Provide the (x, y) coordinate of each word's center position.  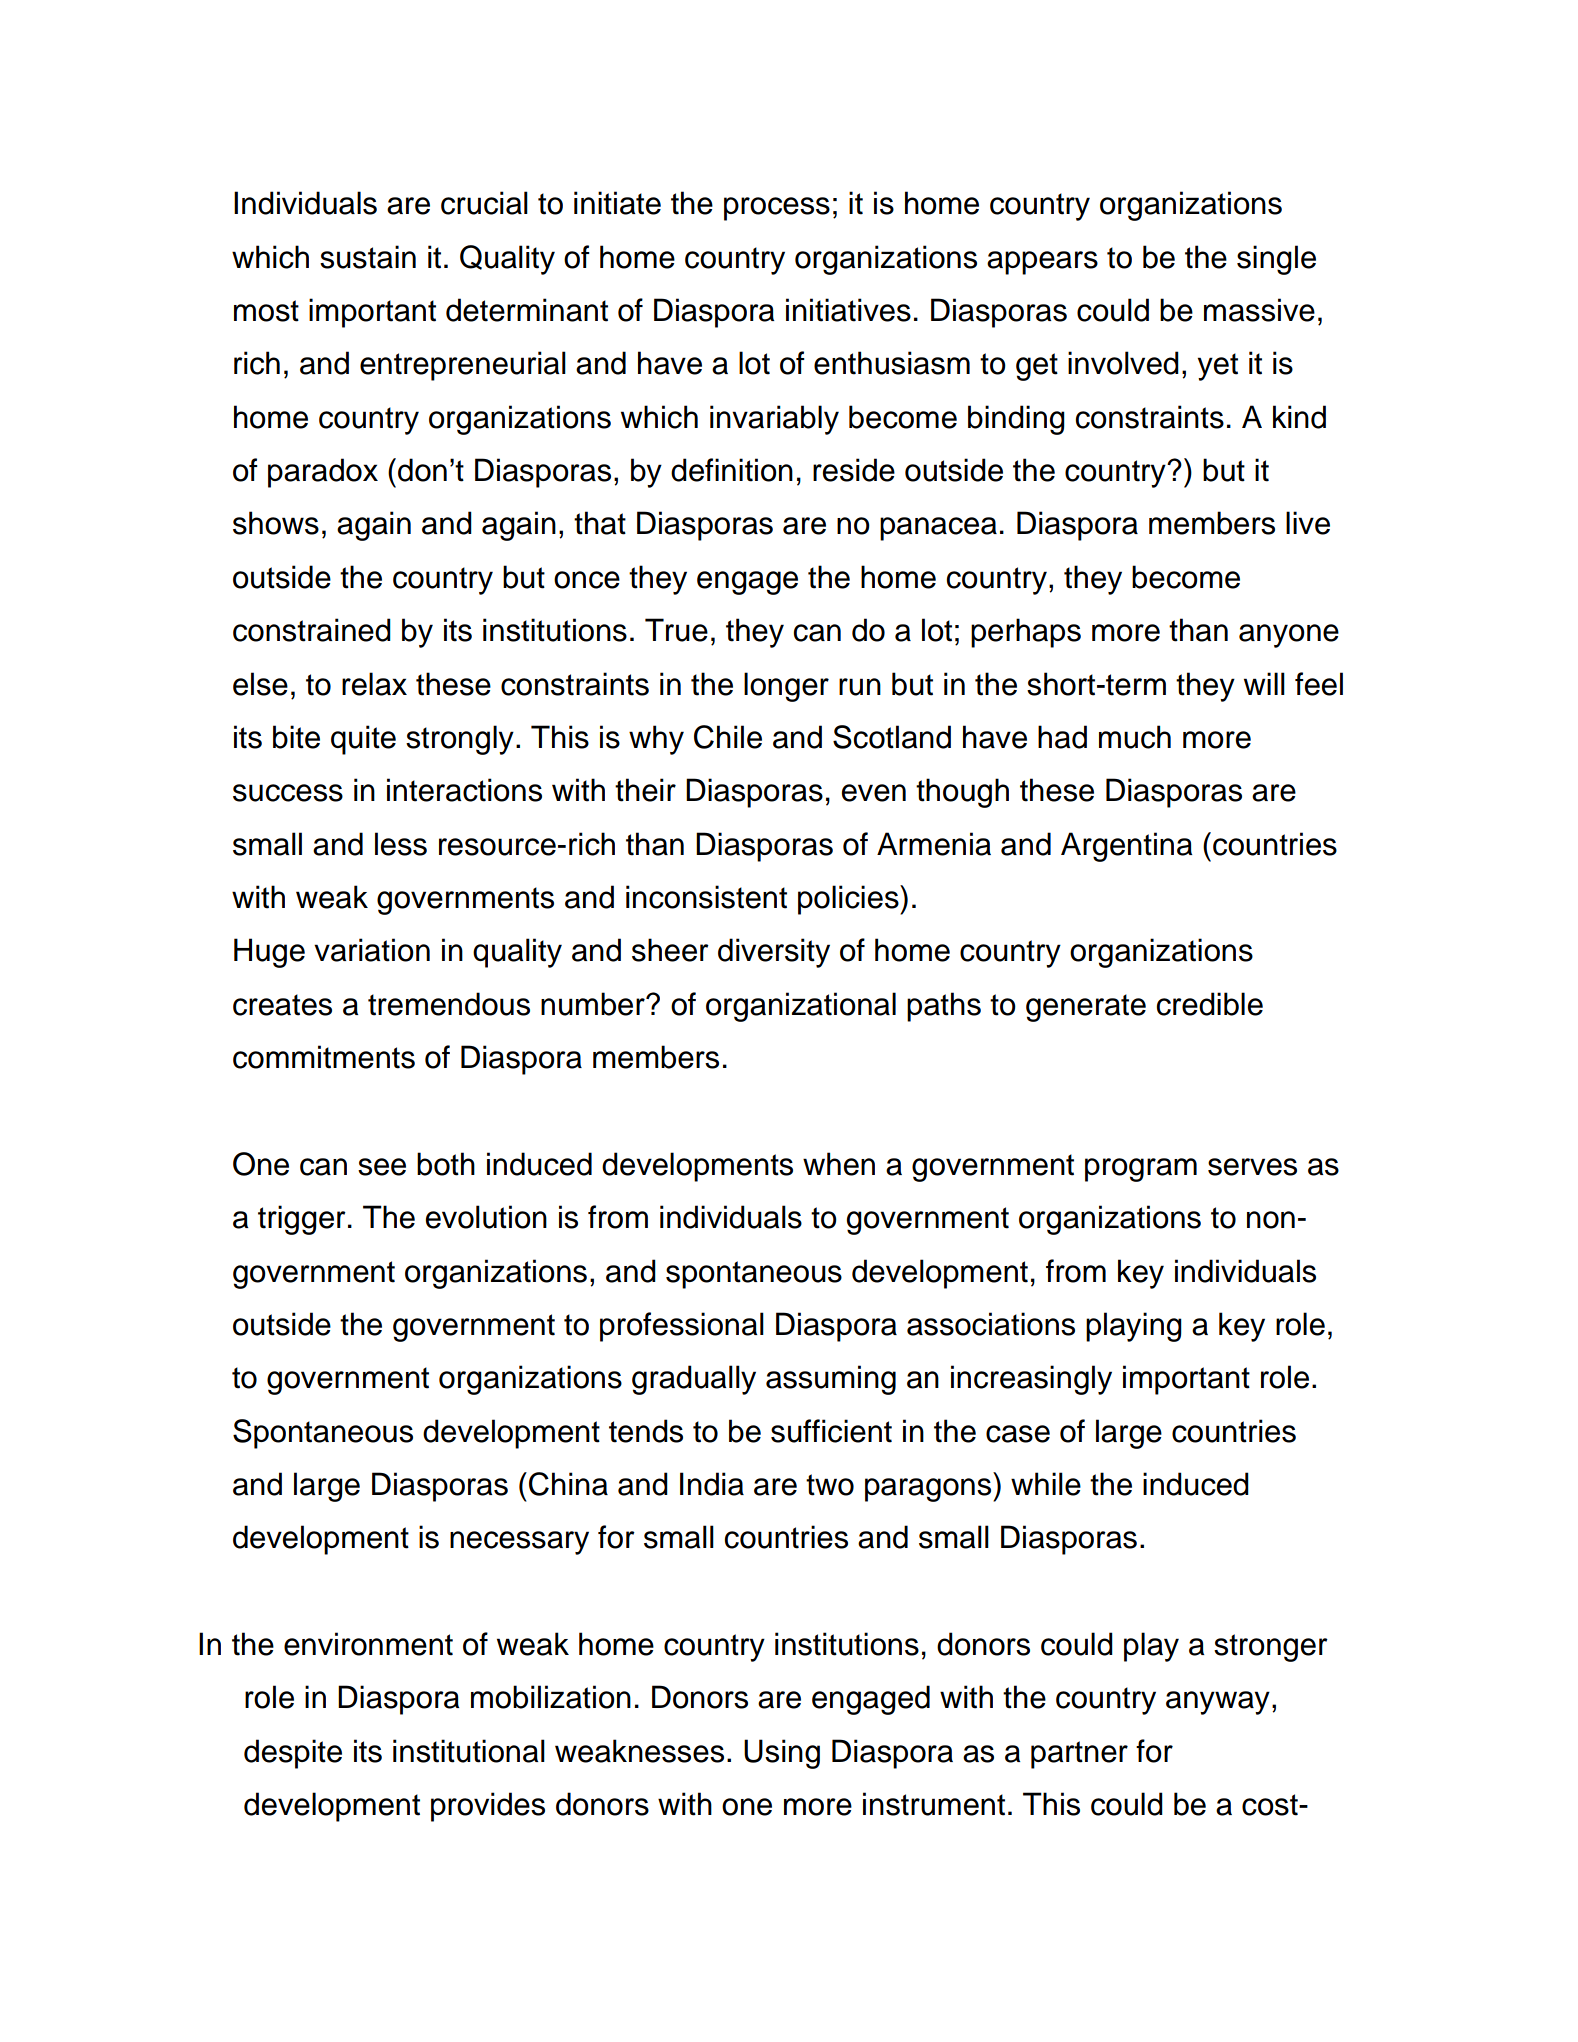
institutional (469, 1751)
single (1276, 260)
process (777, 209)
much (1135, 737)
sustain (368, 257)
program (1141, 1170)
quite (363, 740)
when (839, 1164)
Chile (728, 737)
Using (782, 1754)
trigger (302, 1220)
